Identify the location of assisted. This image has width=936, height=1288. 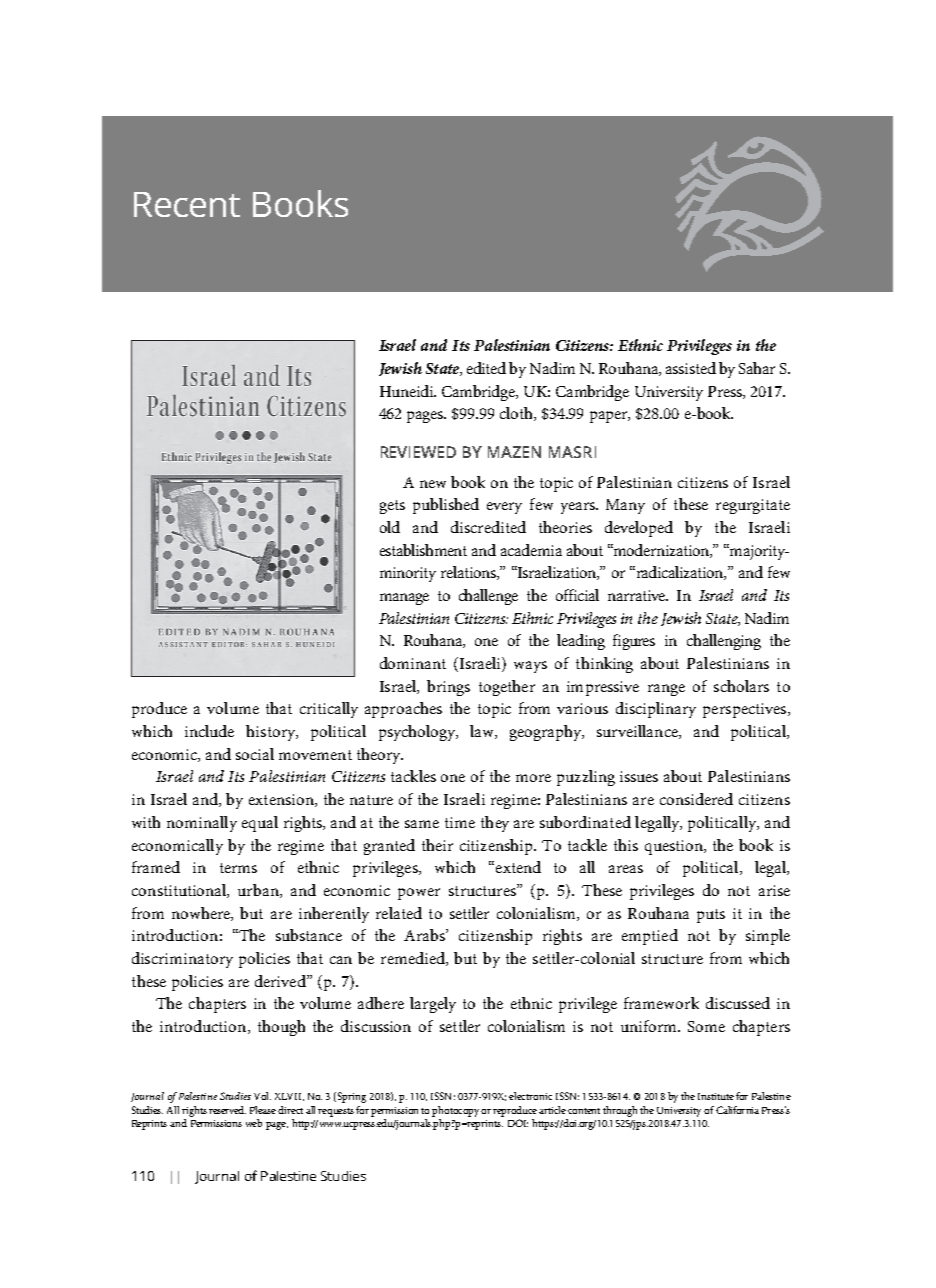
(691, 368).
